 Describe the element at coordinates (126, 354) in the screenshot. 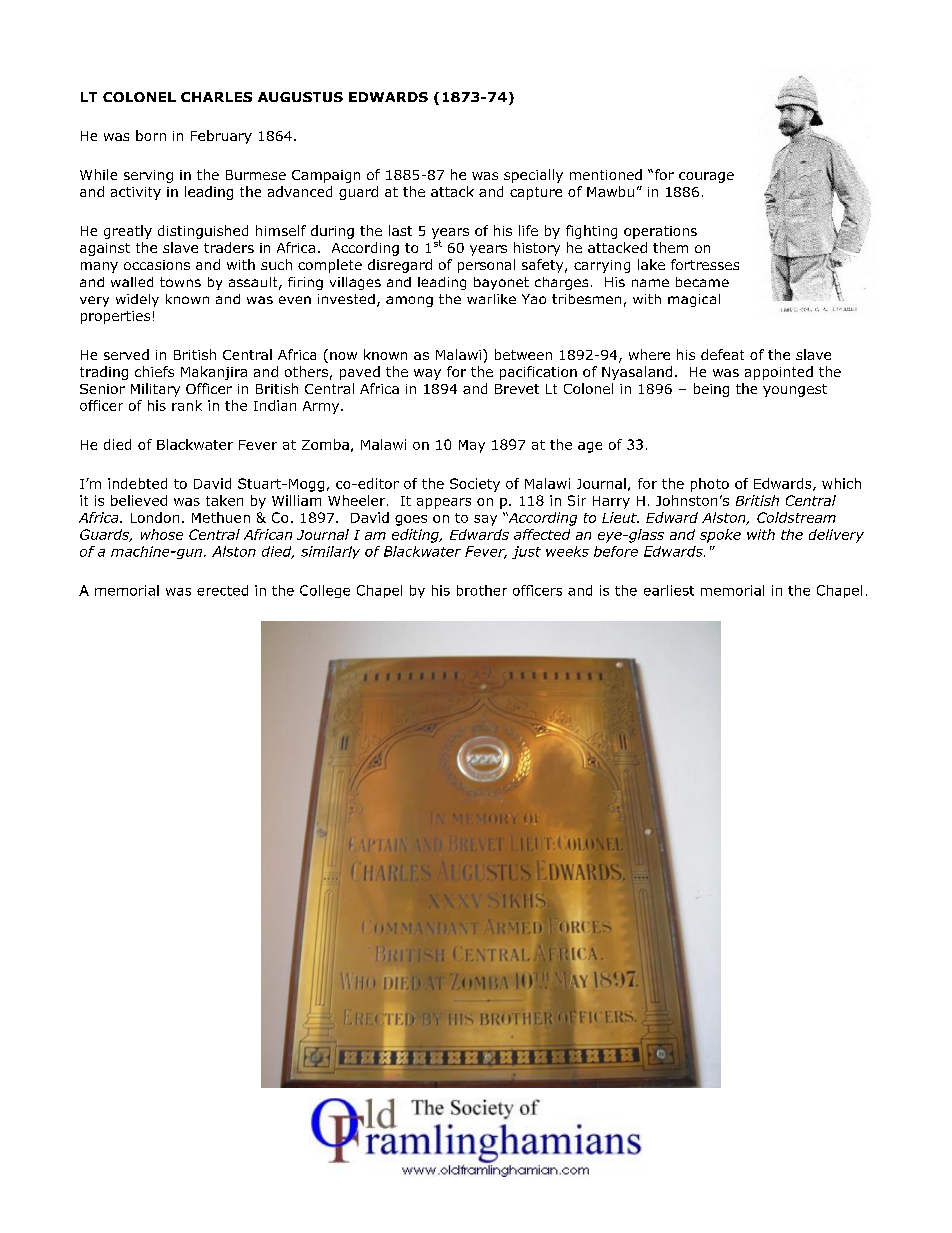

I see `served` at that location.
